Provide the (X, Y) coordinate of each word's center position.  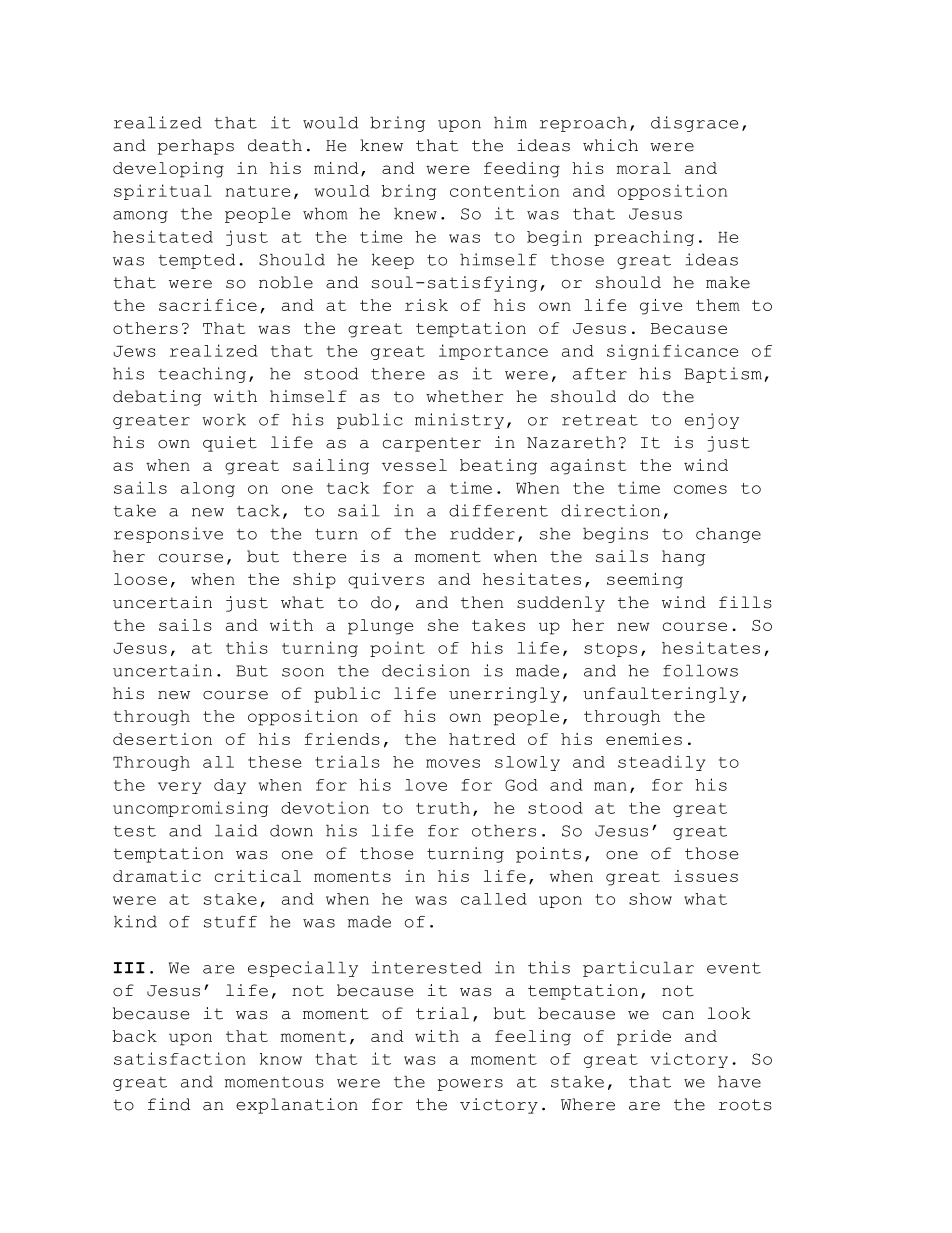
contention (504, 190)
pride (644, 1038)
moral (644, 168)
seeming (645, 581)
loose (140, 579)
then (482, 602)
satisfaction (180, 1058)
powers (470, 1085)
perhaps (196, 147)
